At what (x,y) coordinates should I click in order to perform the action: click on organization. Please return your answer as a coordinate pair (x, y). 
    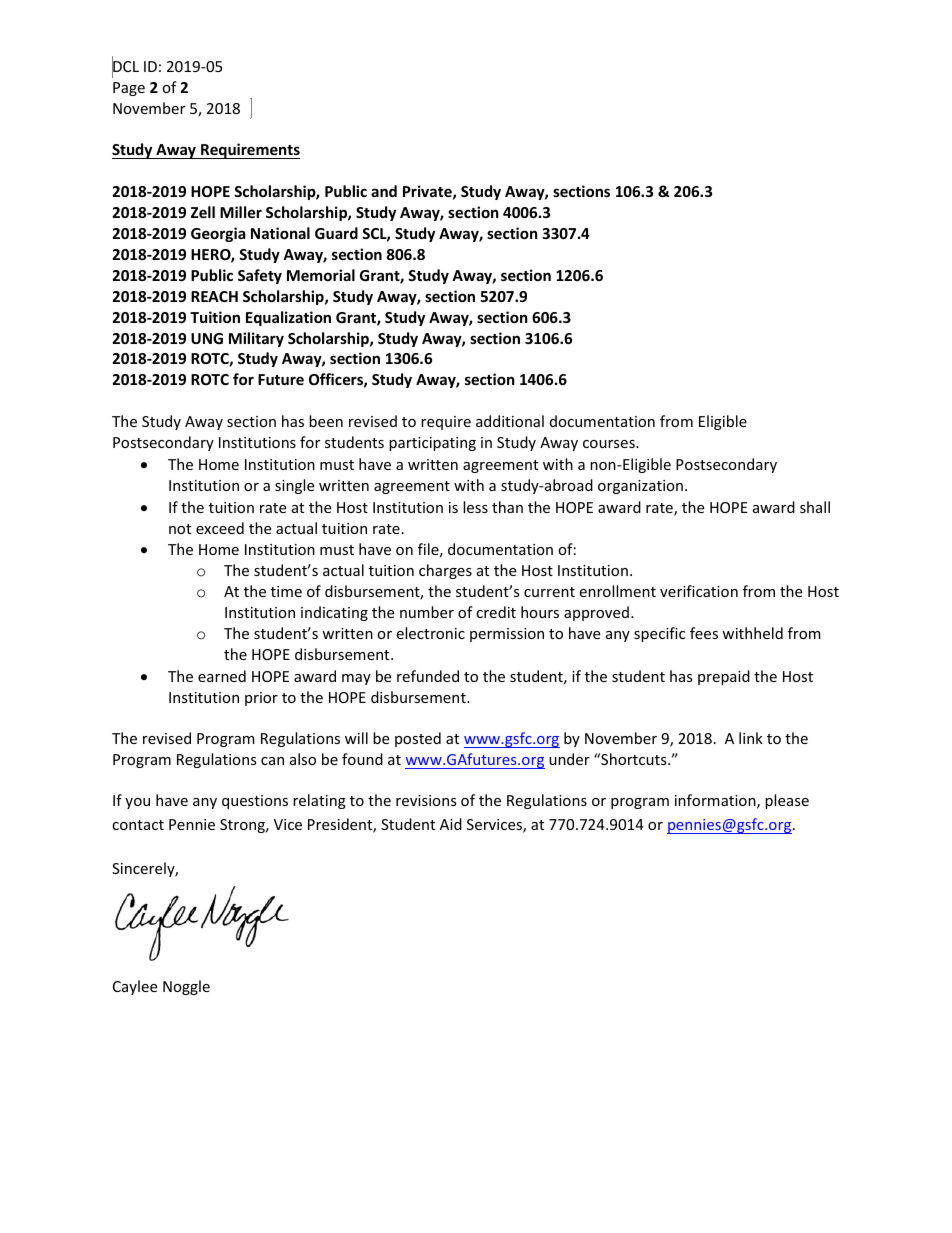
    Looking at the image, I should click on (640, 487).
